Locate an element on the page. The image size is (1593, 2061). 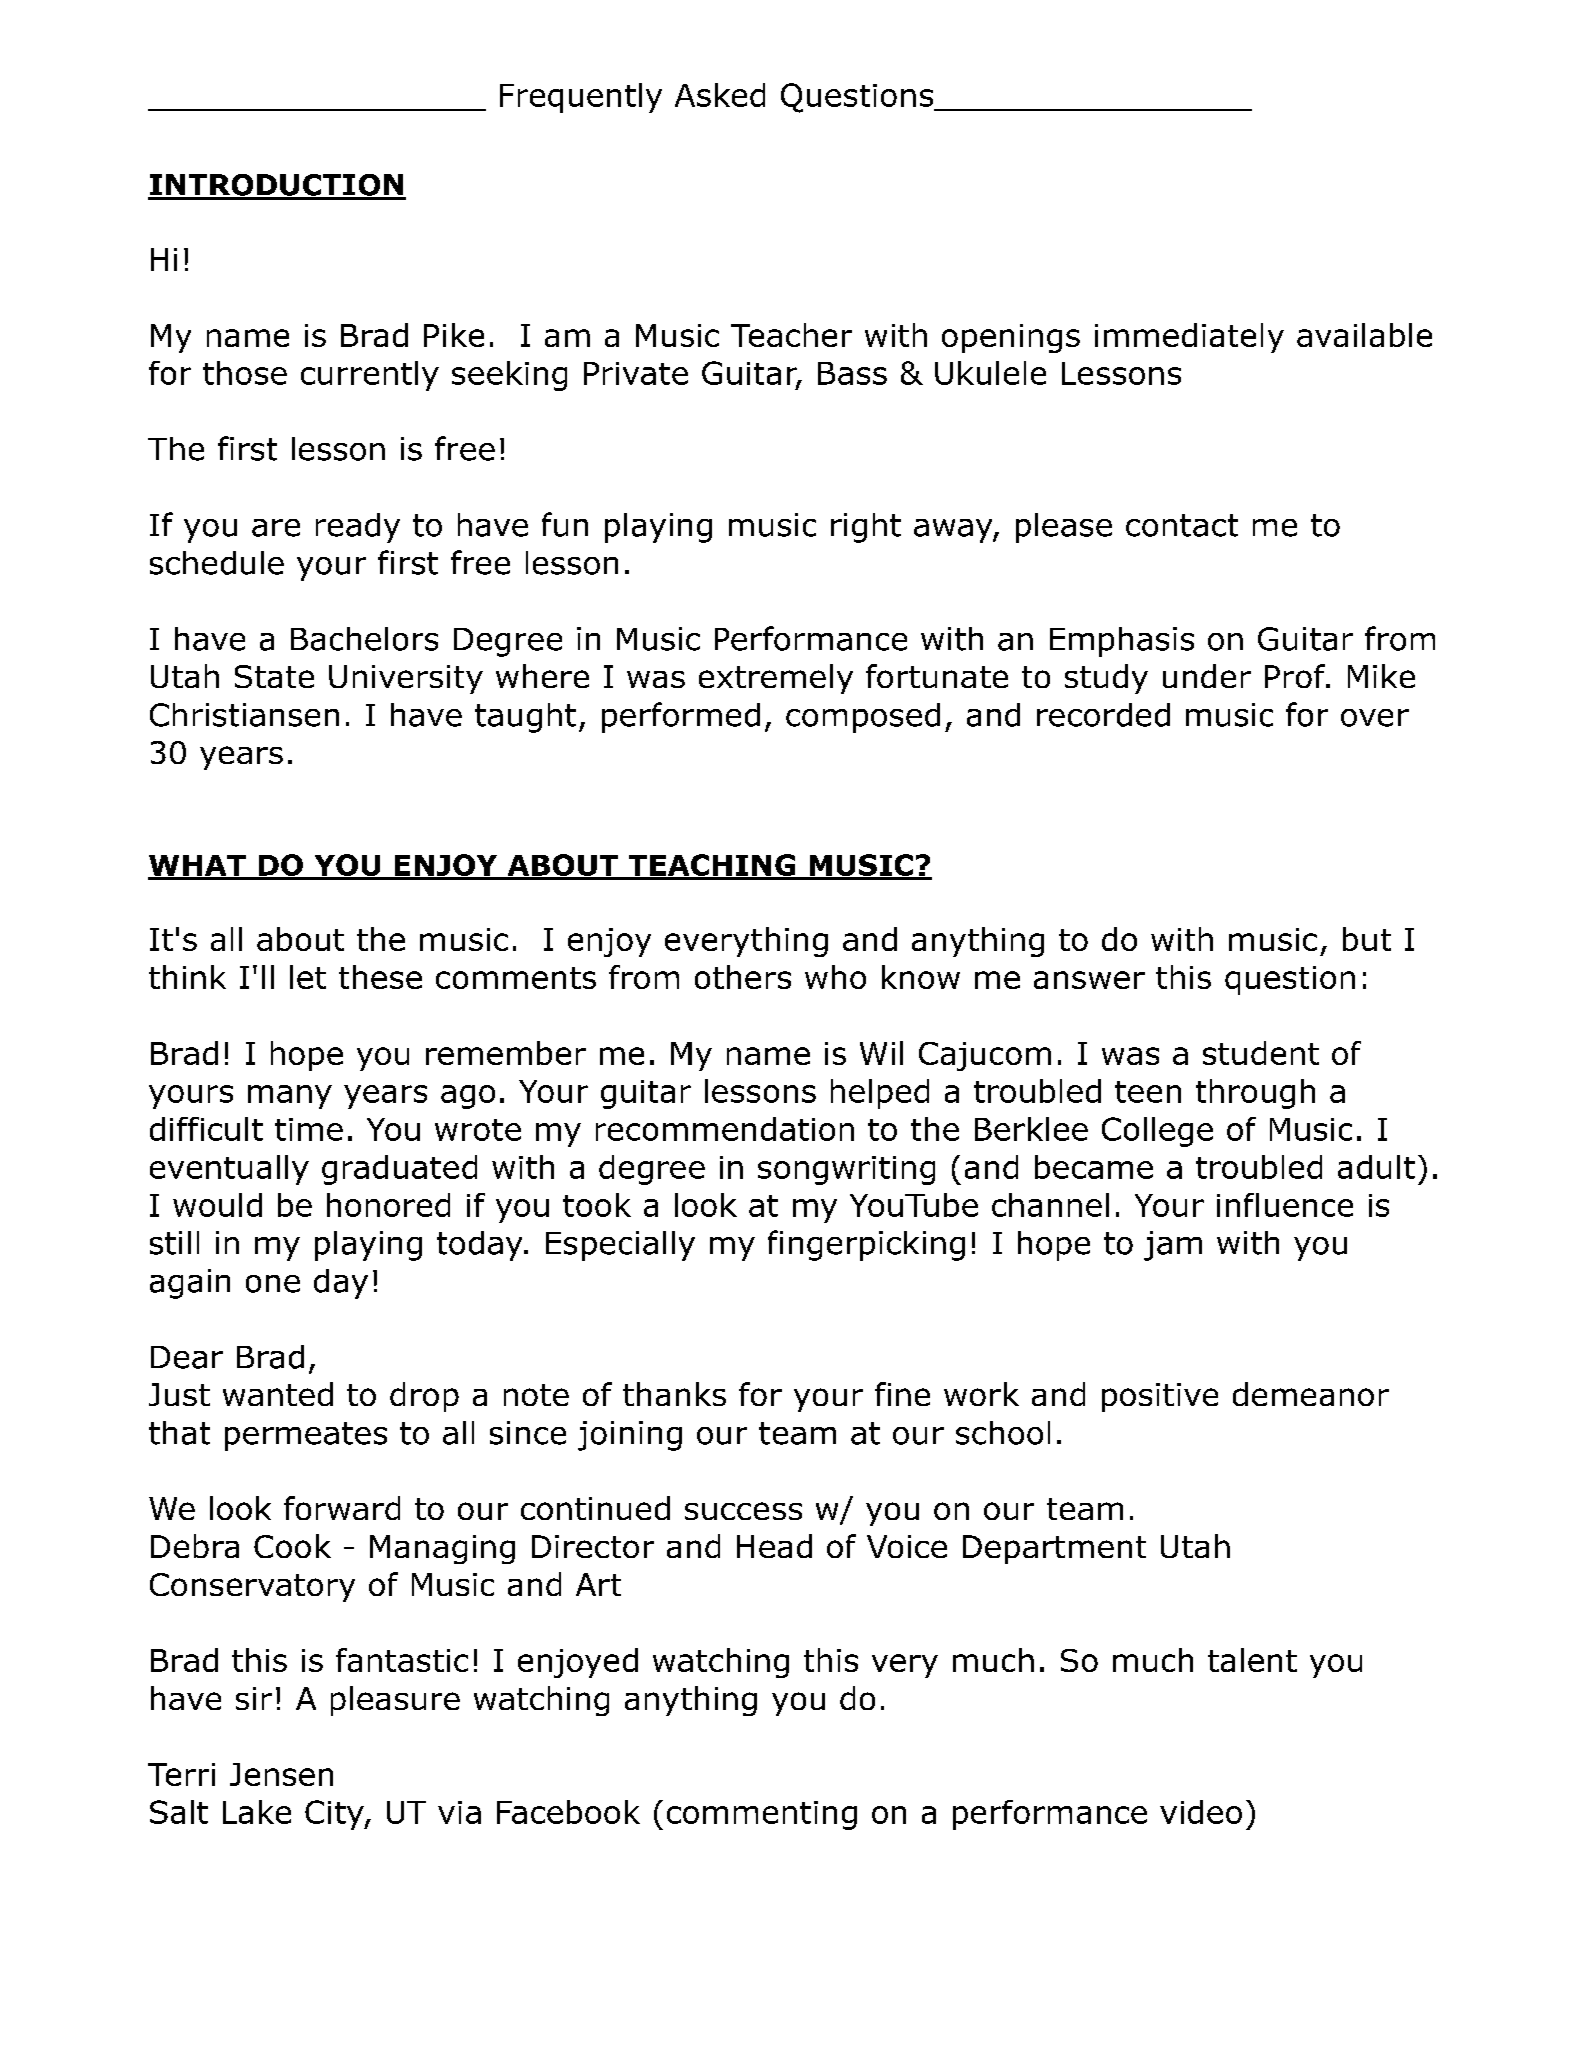
others is located at coordinates (743, 977).
